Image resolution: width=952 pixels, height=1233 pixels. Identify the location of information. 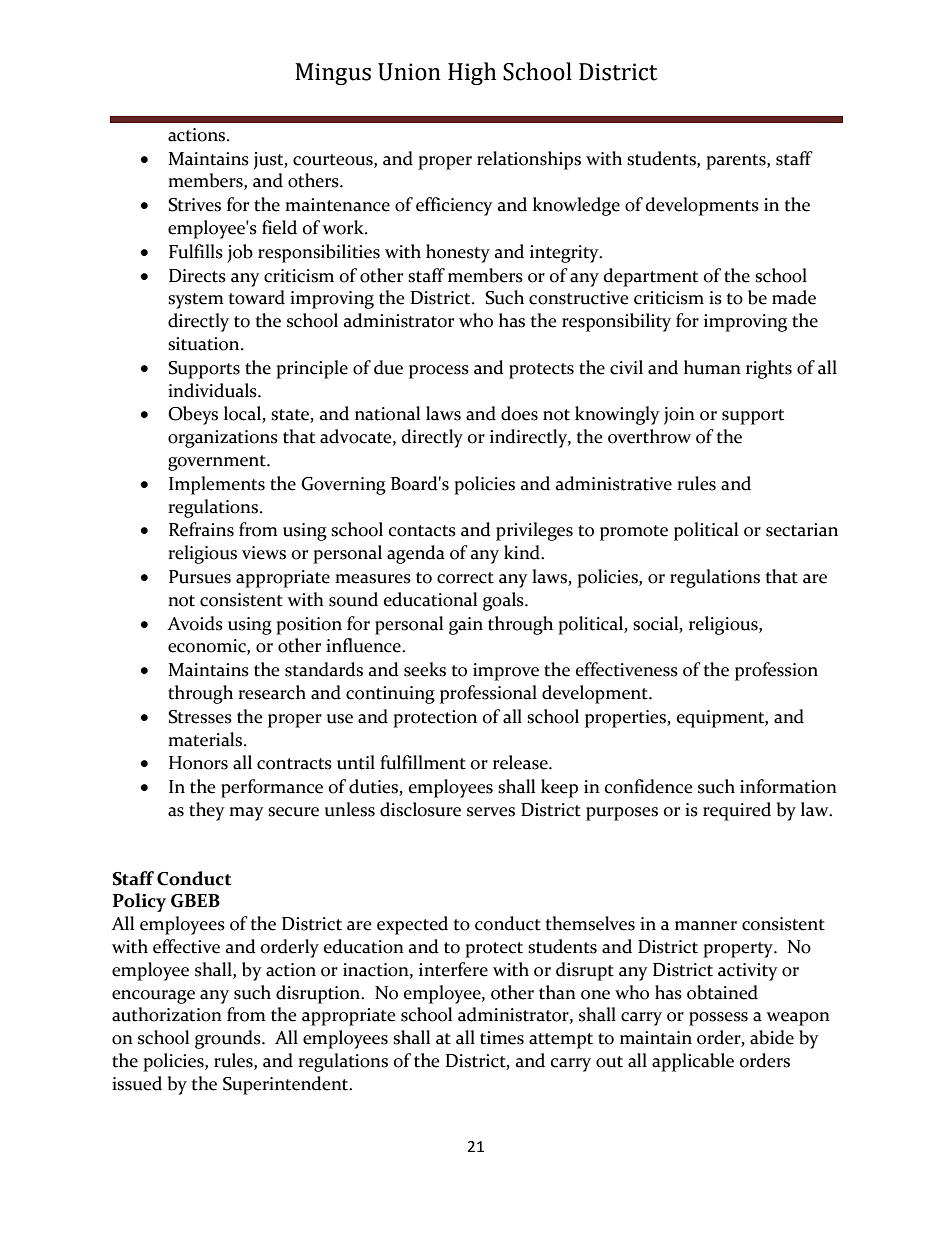
(788, 786).
